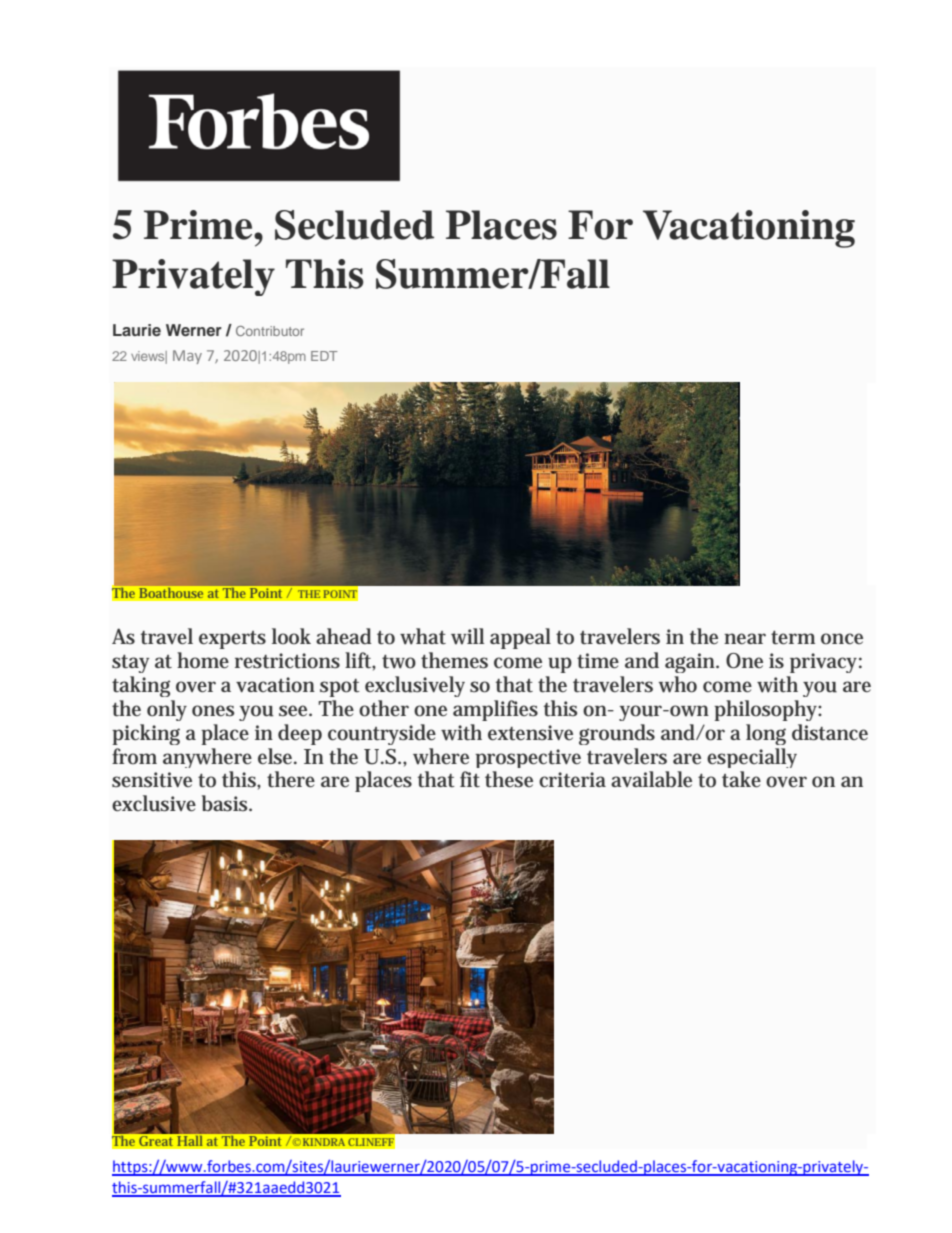 The width and height of the screenshot is (952, 1233). Describe the element at coordinates (232, 640) in the screenshot. I see `experts` at that location.
